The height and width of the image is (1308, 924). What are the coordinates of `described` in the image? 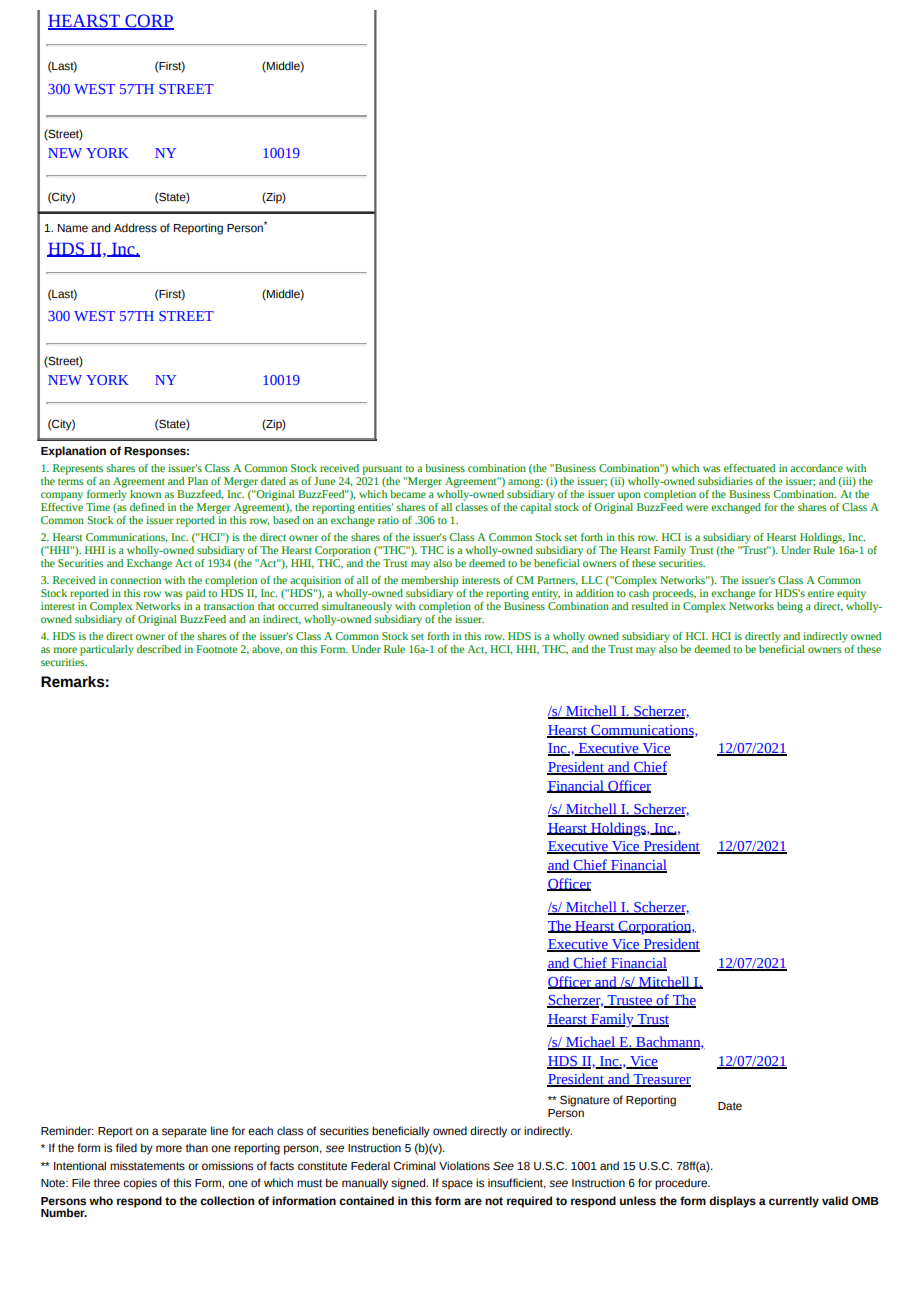 It's located at (159, 649).
